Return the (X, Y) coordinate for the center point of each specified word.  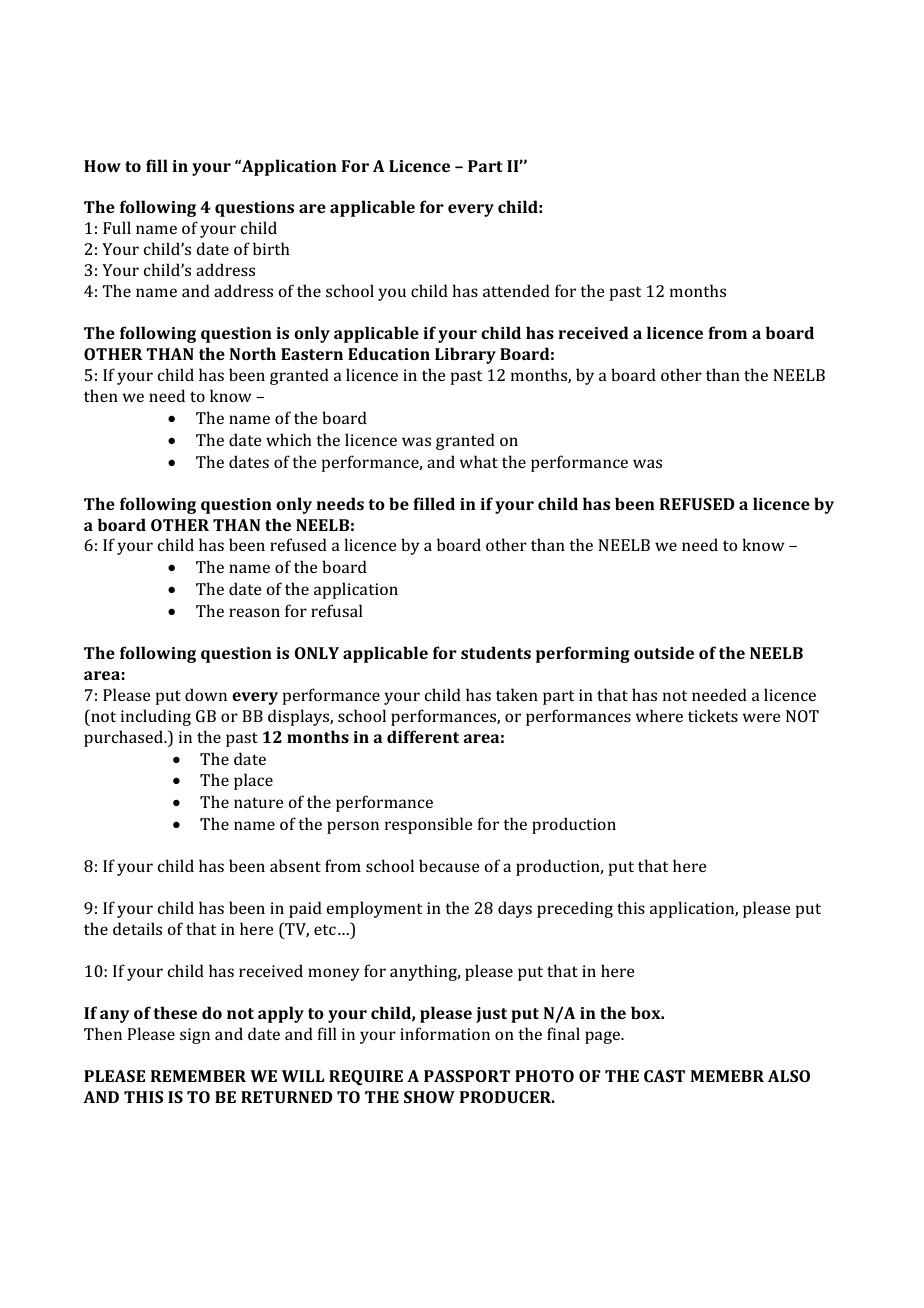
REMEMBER (198, 1076)
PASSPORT (467, 1076)
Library (465, 355)
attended (516, 290)
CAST (664, 1076)
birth (271, 248)
